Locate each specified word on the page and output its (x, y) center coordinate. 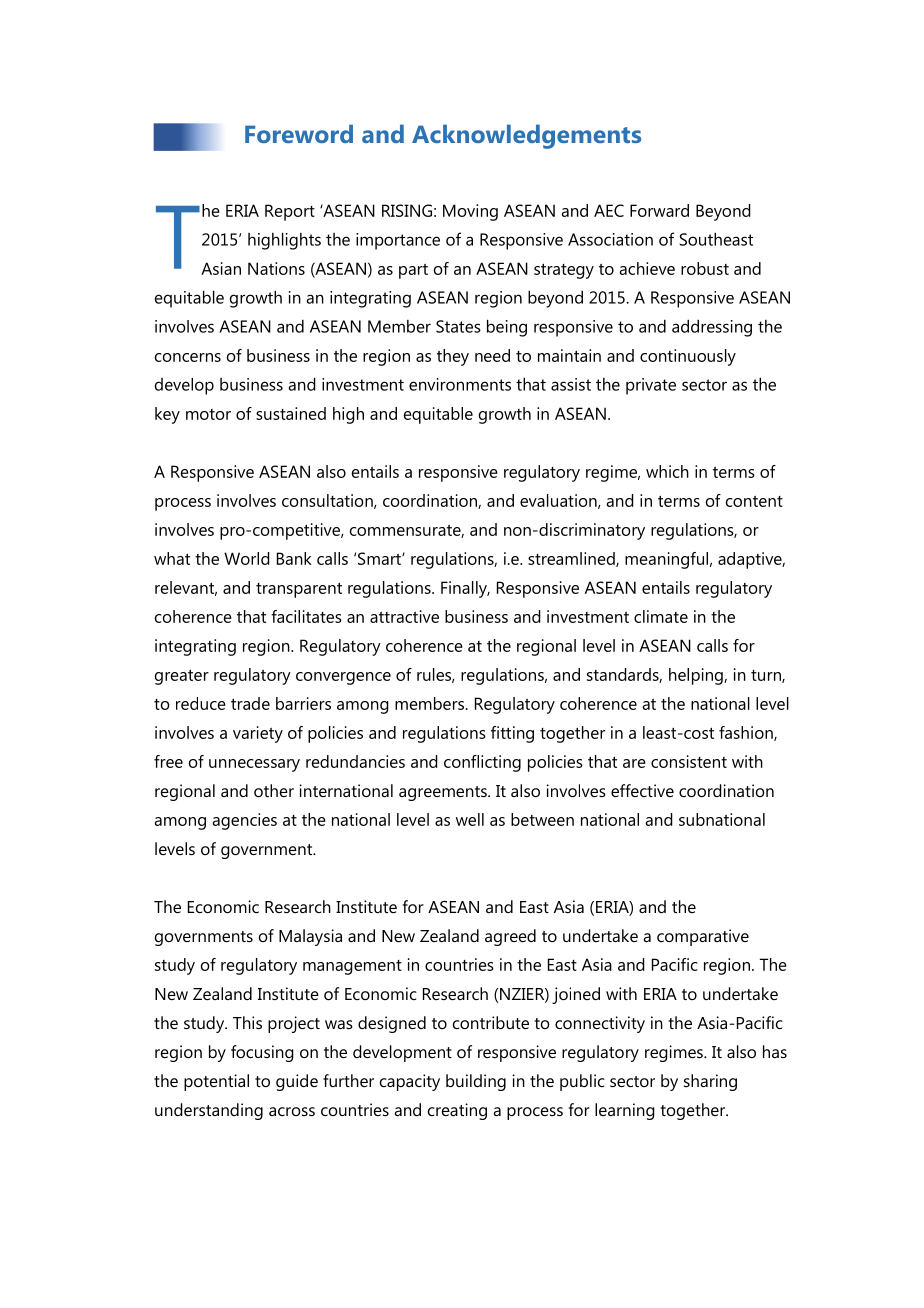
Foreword (299, 133)
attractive (404, 616)
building (476, 1082)
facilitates (306, 616)
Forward (659, 210)
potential (216, 1082)
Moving (470, 212)
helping (697, 676)
